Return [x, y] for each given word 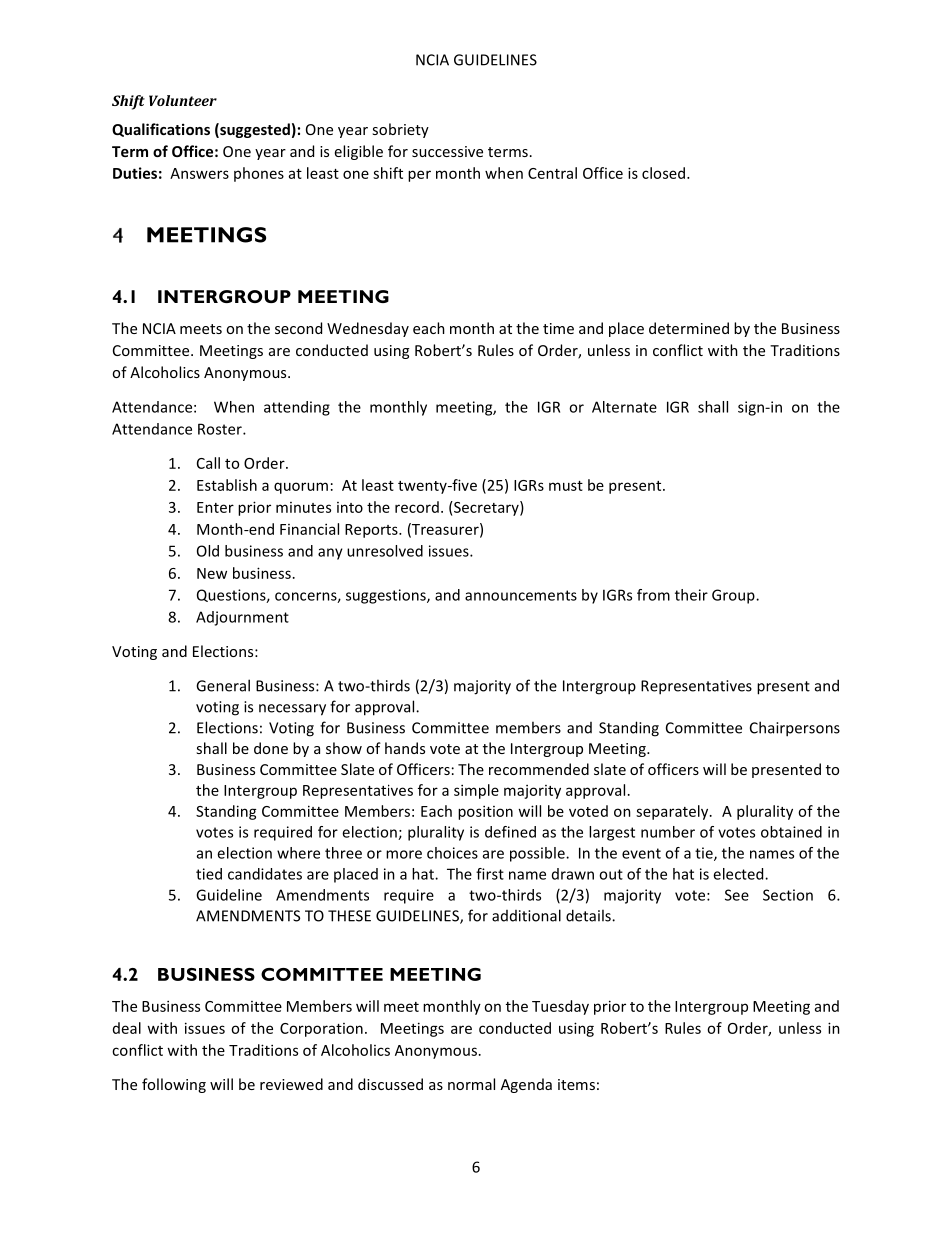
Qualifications [161, 130]
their [691, 595]
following [174, 1085]
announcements [521, 595]
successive [447, 151]
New [212, 573]
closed [663, 173]
